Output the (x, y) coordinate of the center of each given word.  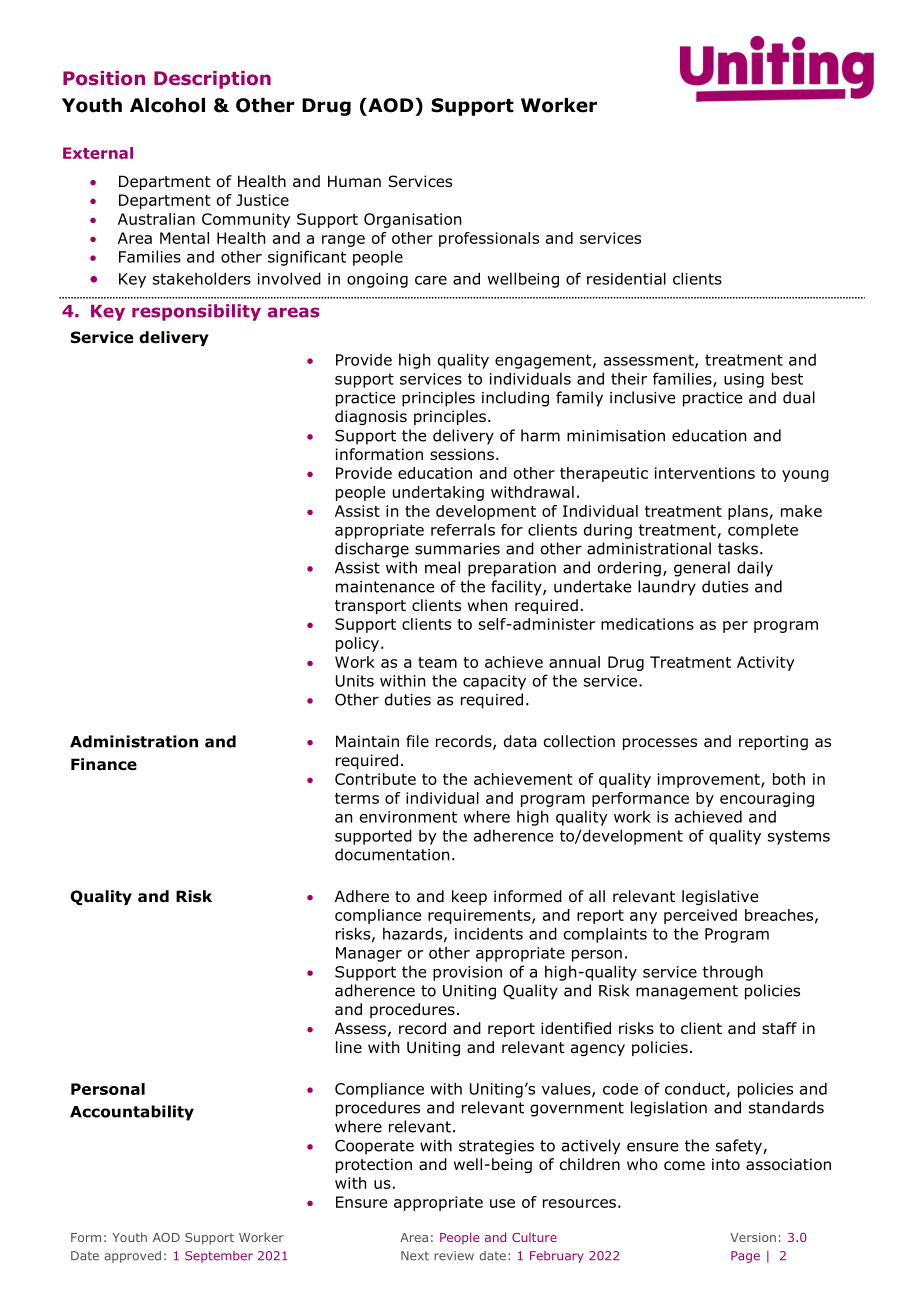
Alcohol (167, 105)
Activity (766, 663)
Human (354, 181)
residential (626, 278)
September (219, 1257)
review (454, 1256)
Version (753, 1237)
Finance (104, 764)
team (437, 662)
